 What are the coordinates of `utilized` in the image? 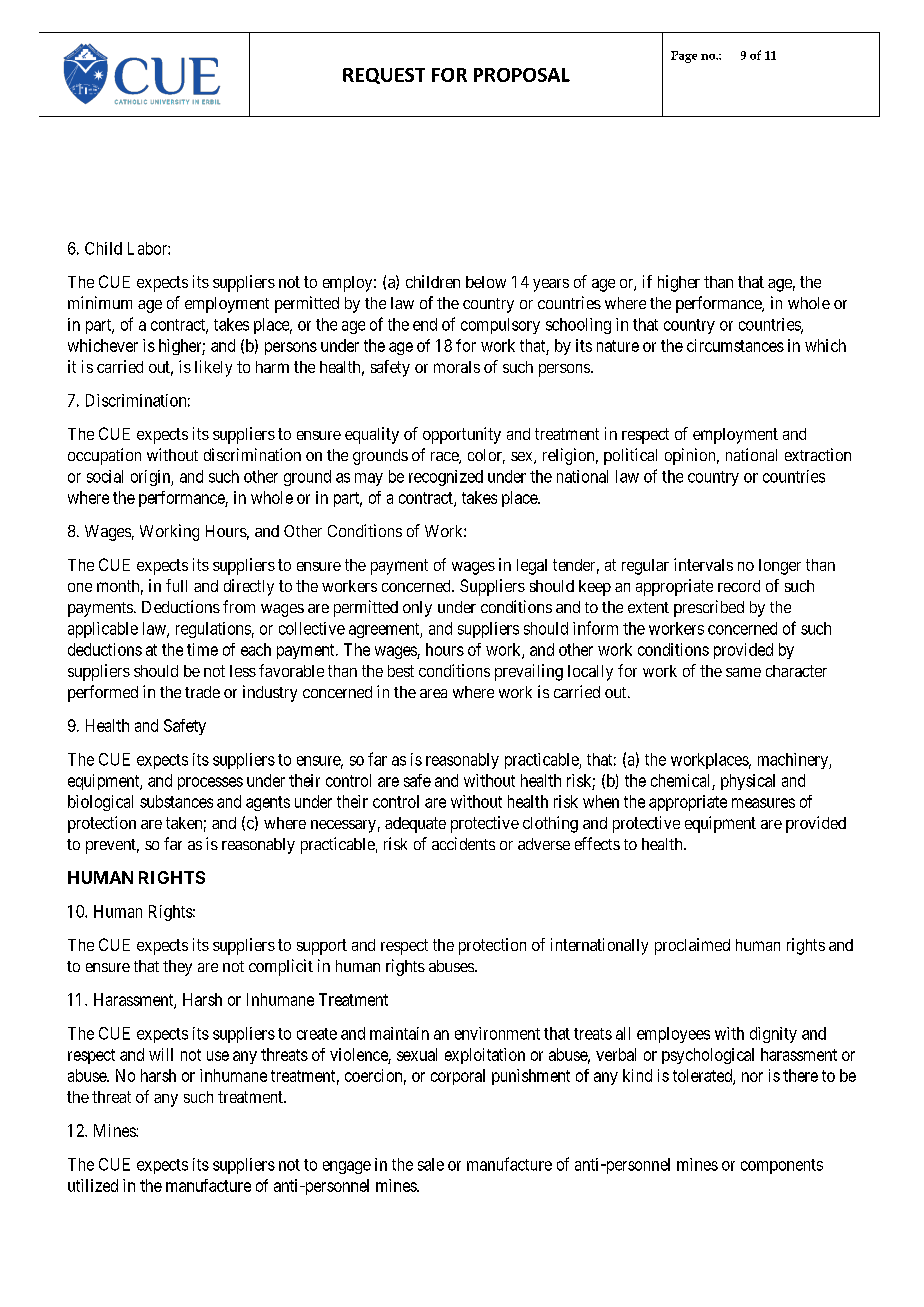 It's located at (93, 1185).
